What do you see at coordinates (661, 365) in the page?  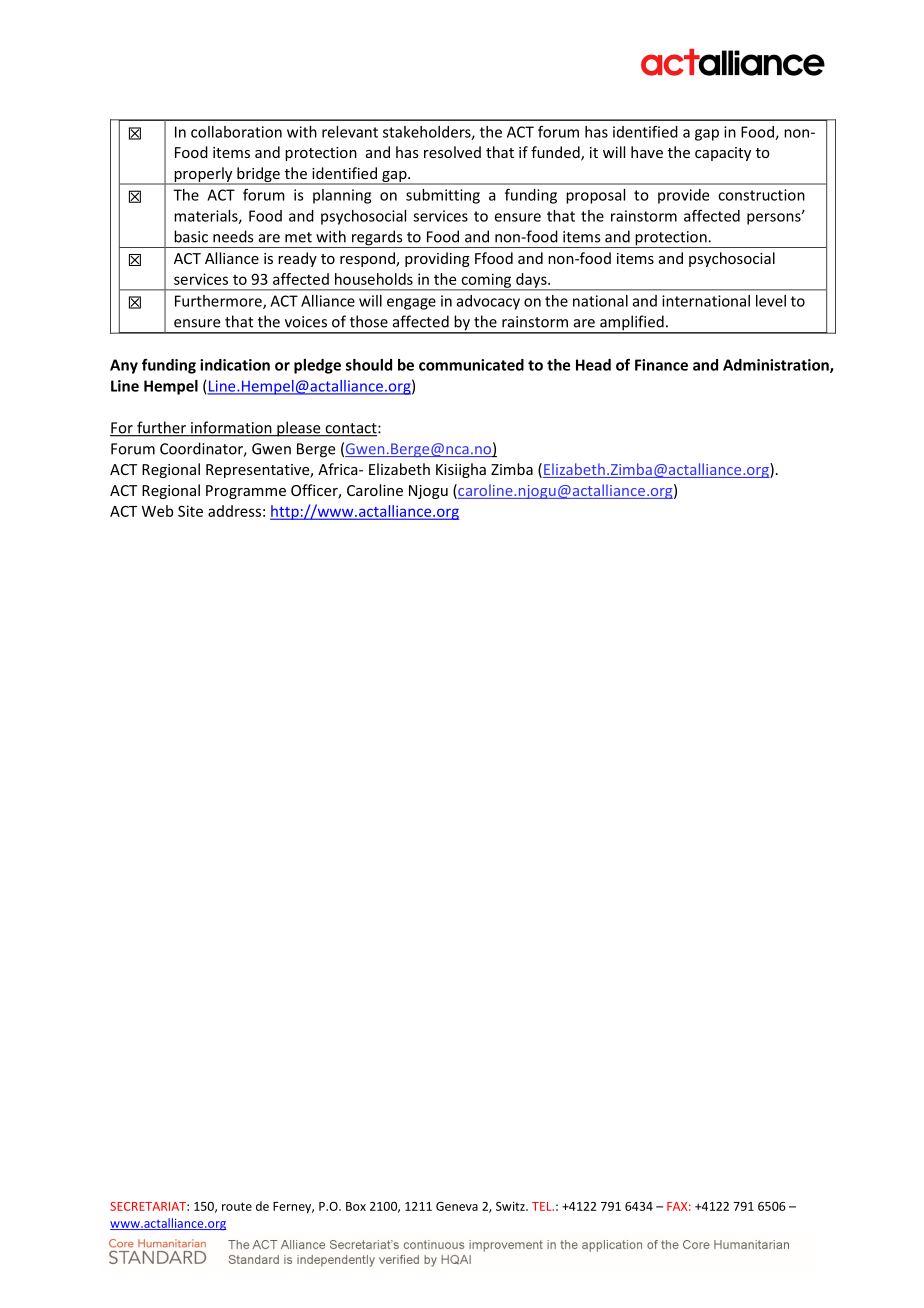 I see `Finance` at bounding box center [661, 365].
